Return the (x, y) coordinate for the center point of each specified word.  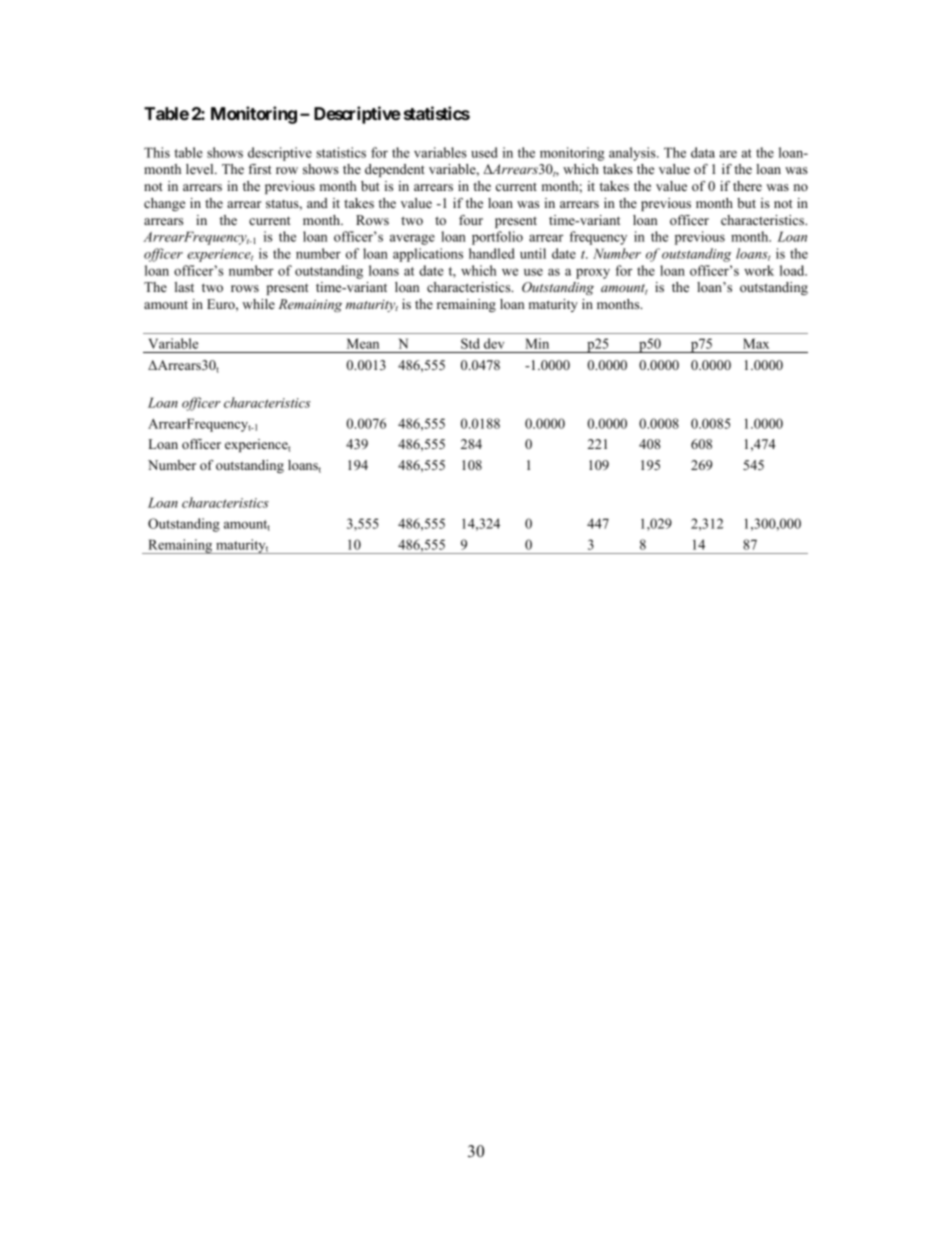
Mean (363, 343)
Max (756, 343)
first (260, 169)
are (728, 154)
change (164, 204)
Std (470, 343)
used (484, 152)
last (184, 287)
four (471, 220)
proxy (593, 273)
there (747, 186)
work (759, 270)
